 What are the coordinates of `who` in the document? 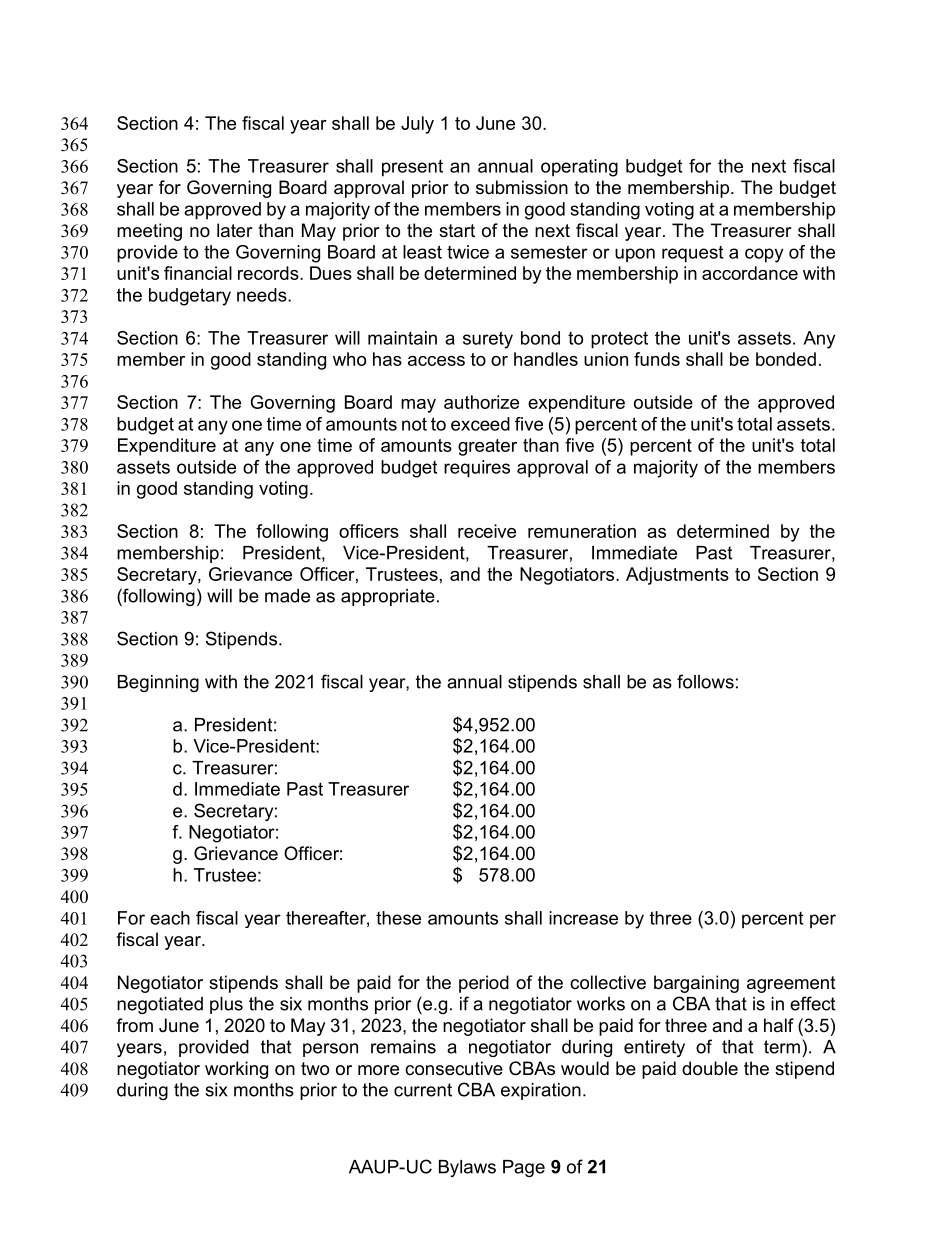 It's located at (349, 359).
